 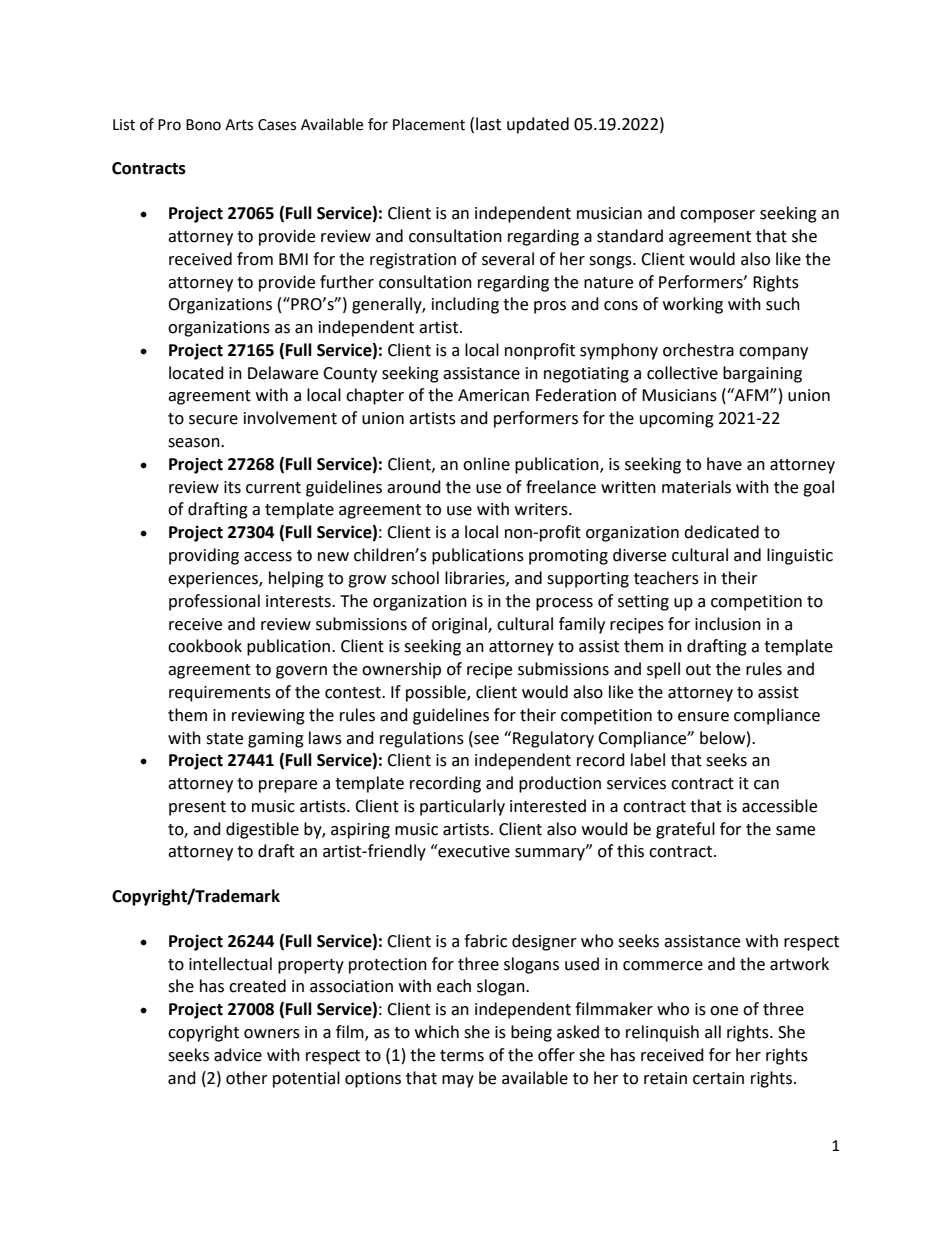 I want to click on online, so click(x=486, y=464).
